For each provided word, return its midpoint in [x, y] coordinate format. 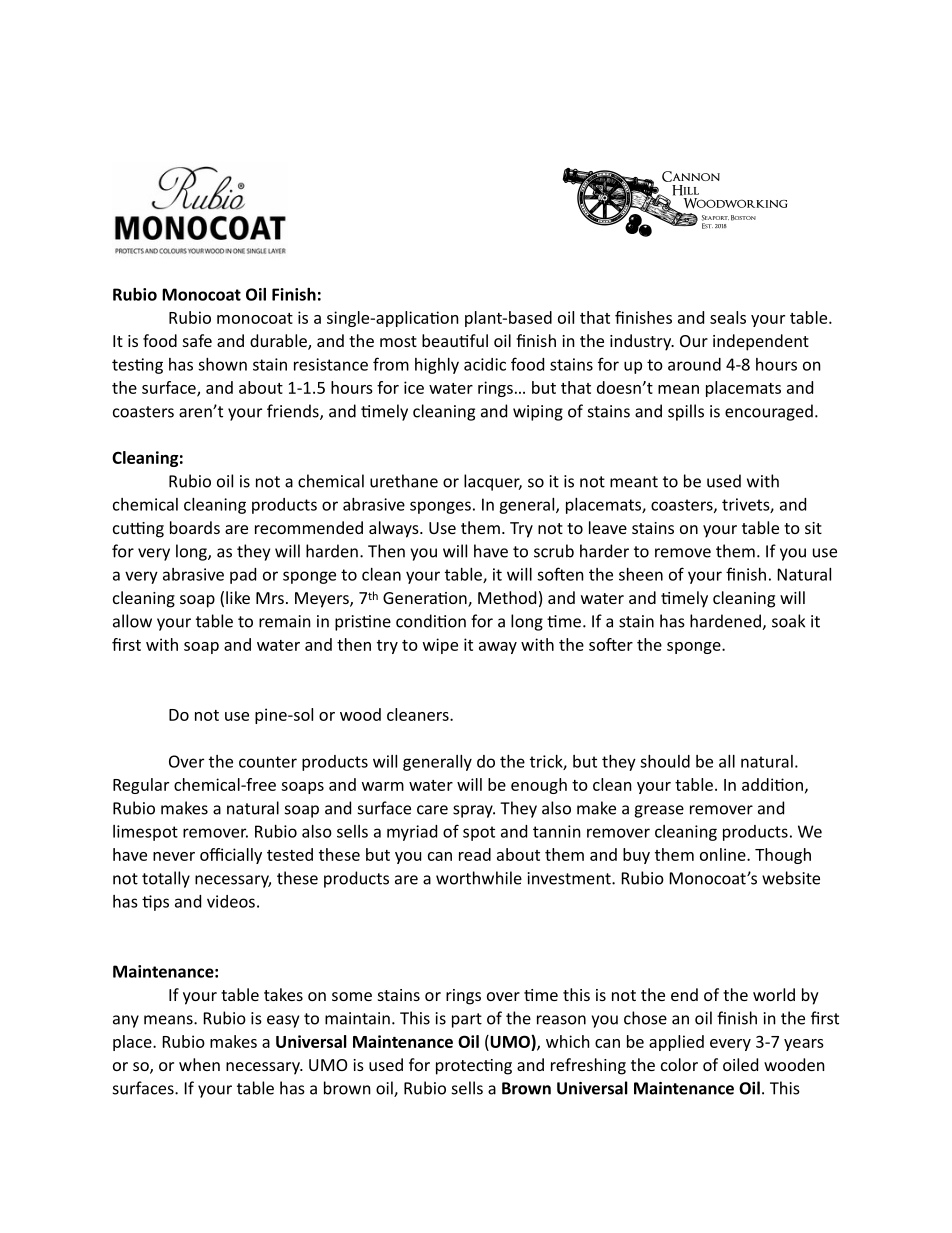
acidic [485, 364]
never [174, 856]
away [498, 648]
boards [195, 527]
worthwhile [479, 878]
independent [761, 342]
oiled [740, 1064]
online [724, 854]
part [467, 1020]
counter [268, 762]
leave [608, 527]
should [665, 761]
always [395, 529]
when [199, 1064]
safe [197, 340]
